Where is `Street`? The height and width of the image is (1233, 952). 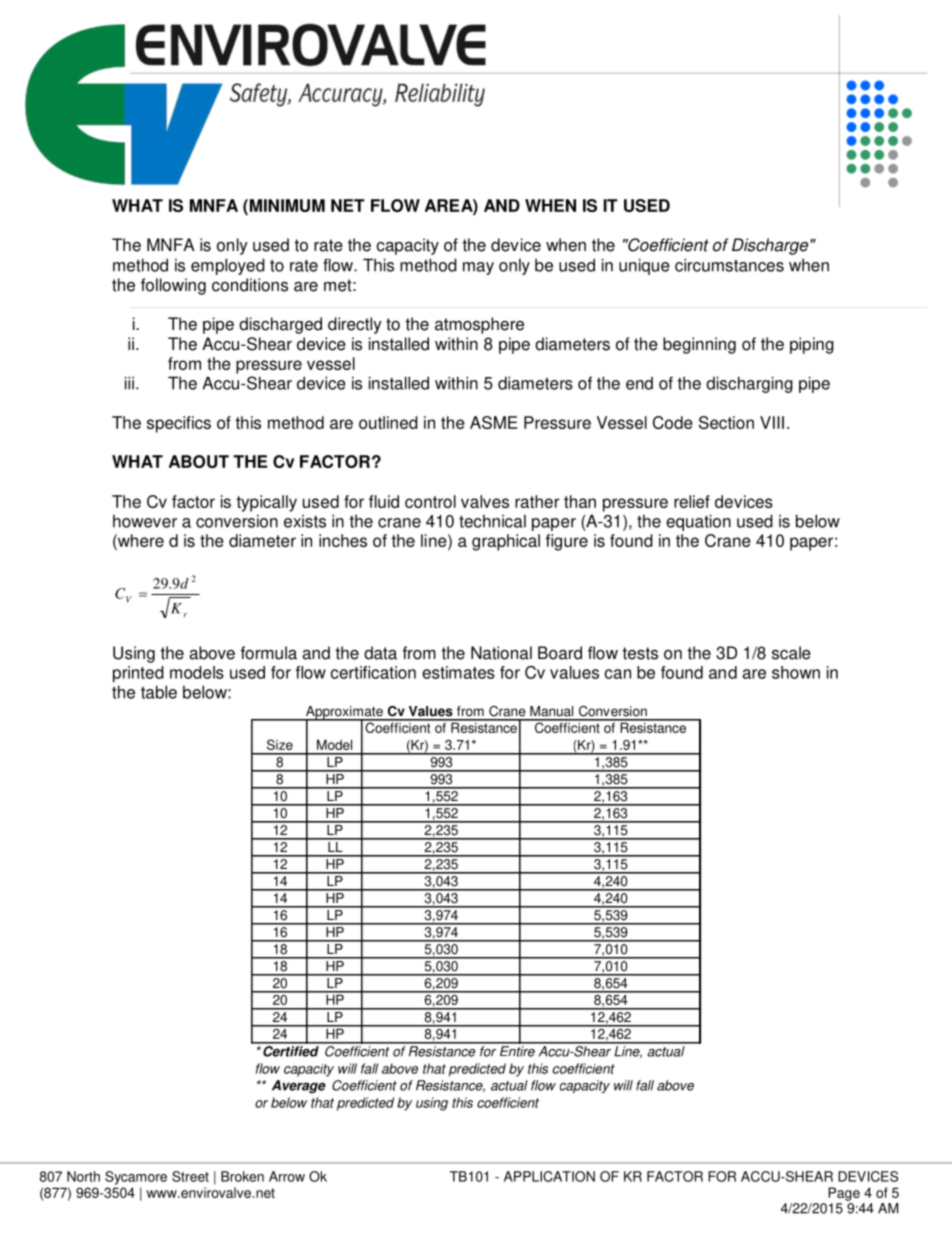
Street is located at coordinates (190, 1176).
